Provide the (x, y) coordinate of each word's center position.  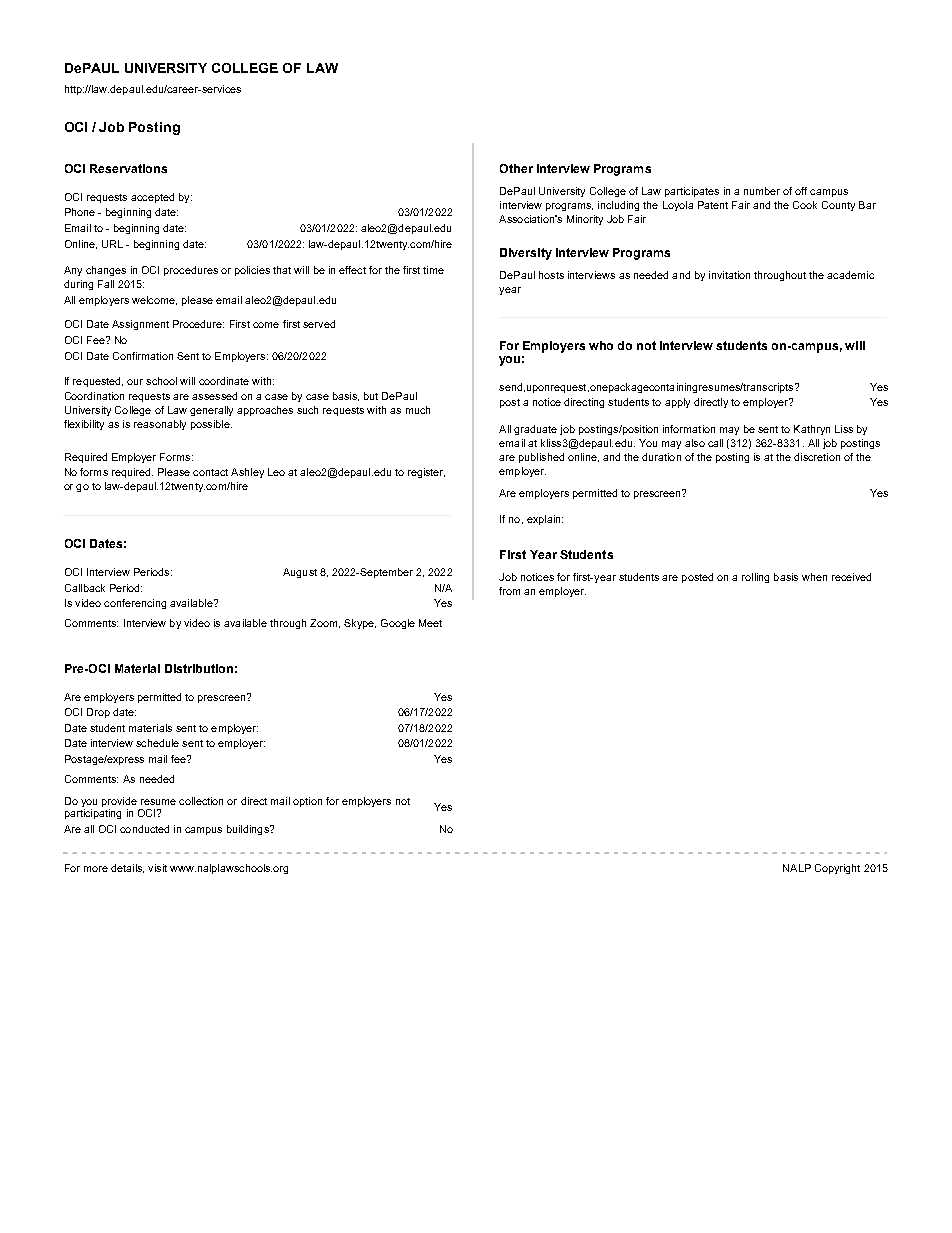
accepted (152, 198)
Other (516, 168)
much (418, 410)
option (307, 802)
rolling (755, 578)
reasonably (160, 425)
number (762, 191)
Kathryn (812, 430)
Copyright (837, 869)
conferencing (135, 604)
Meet (430, 623)
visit (157, 868)
